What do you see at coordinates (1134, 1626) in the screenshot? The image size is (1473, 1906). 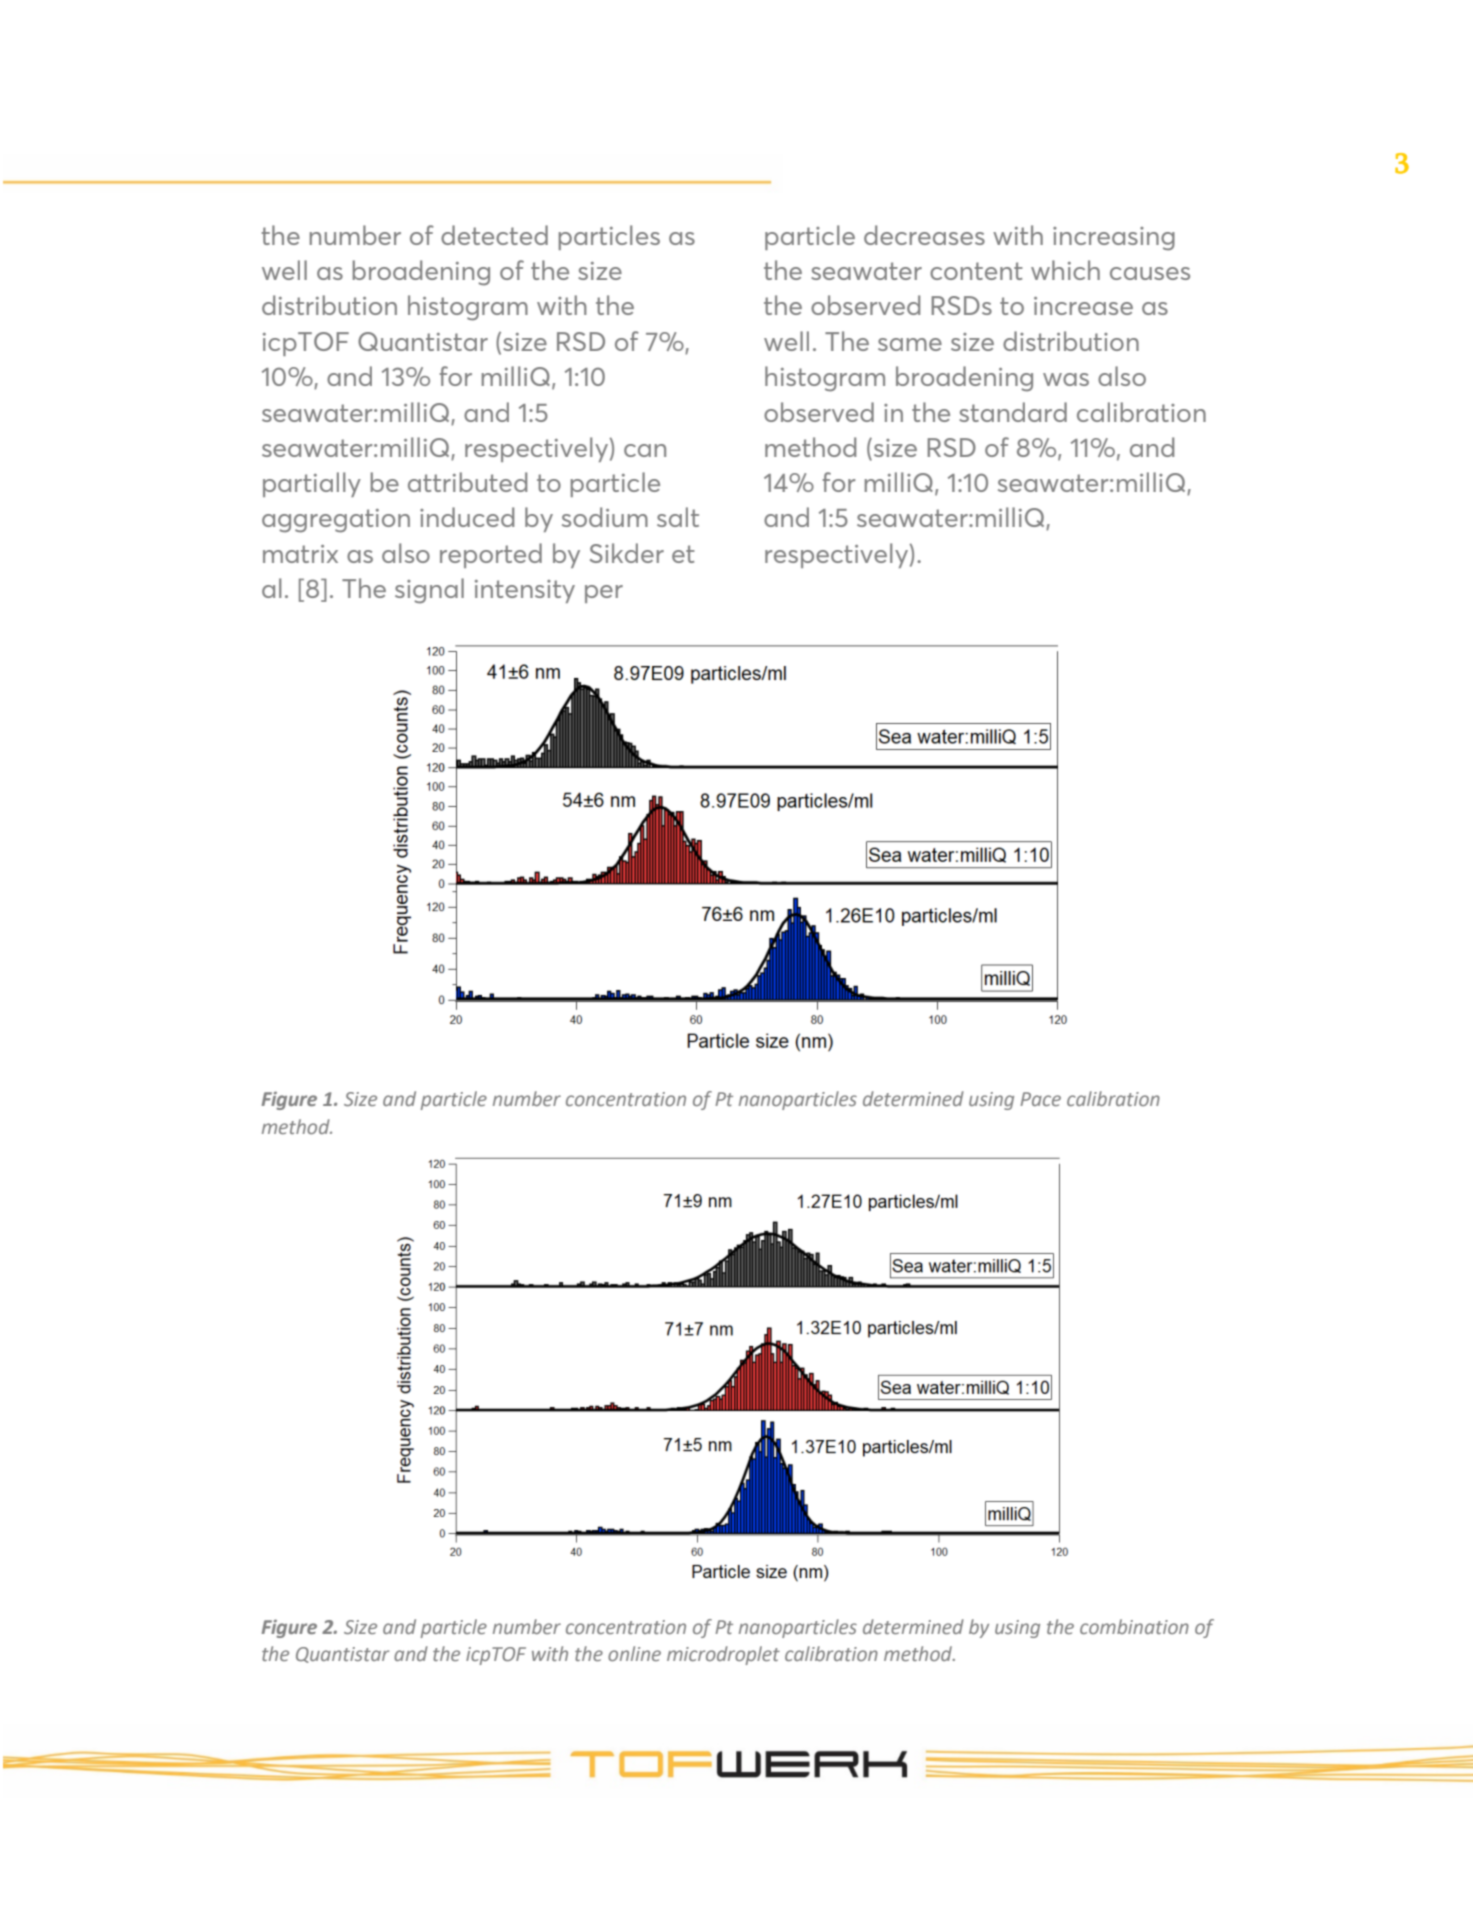 I see `combination` at bounding box center [1134, 1626].
